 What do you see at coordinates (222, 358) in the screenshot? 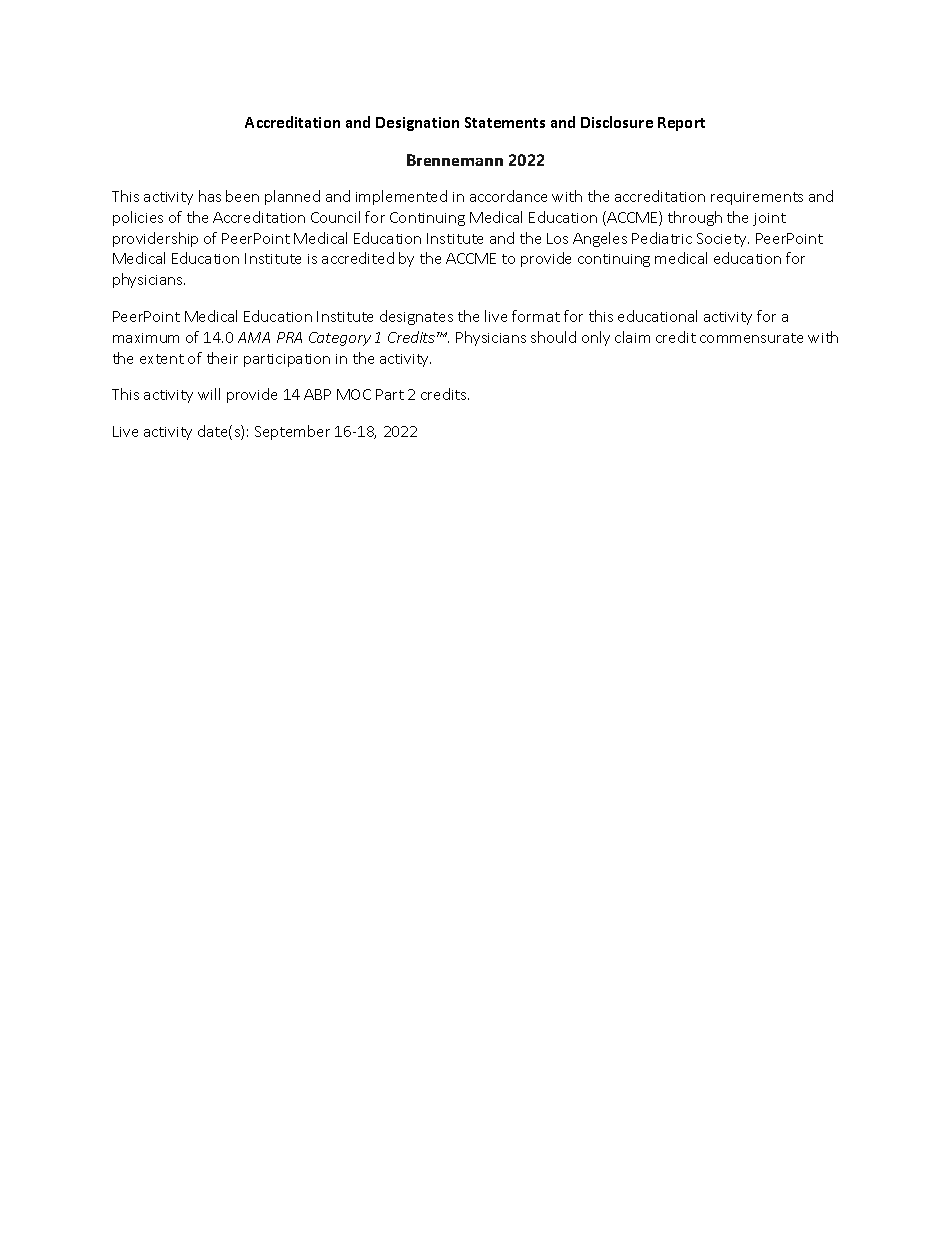
I see `their` at bounding box center [222, 358].
